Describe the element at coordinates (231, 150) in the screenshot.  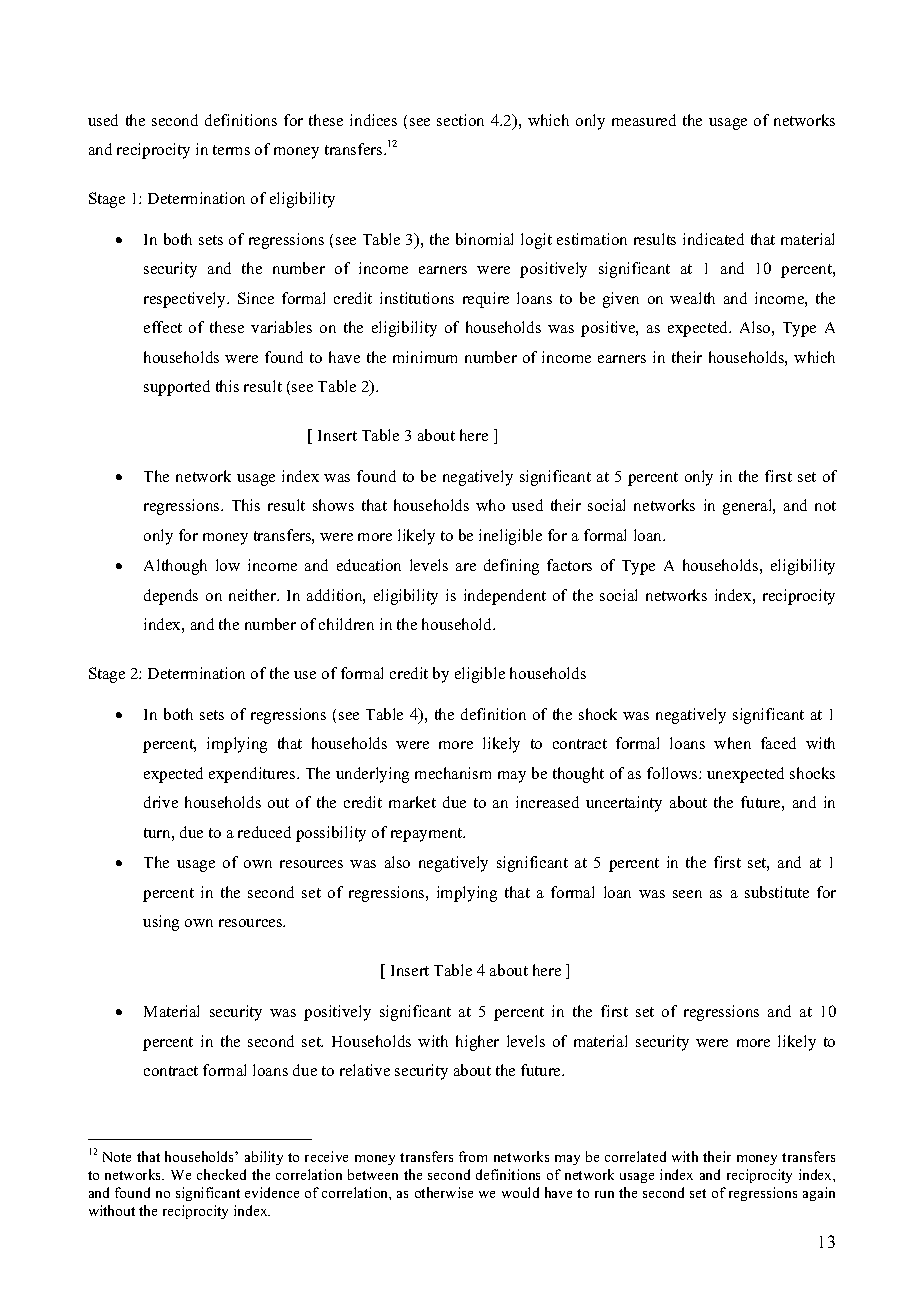
I see `terms` at that location.
